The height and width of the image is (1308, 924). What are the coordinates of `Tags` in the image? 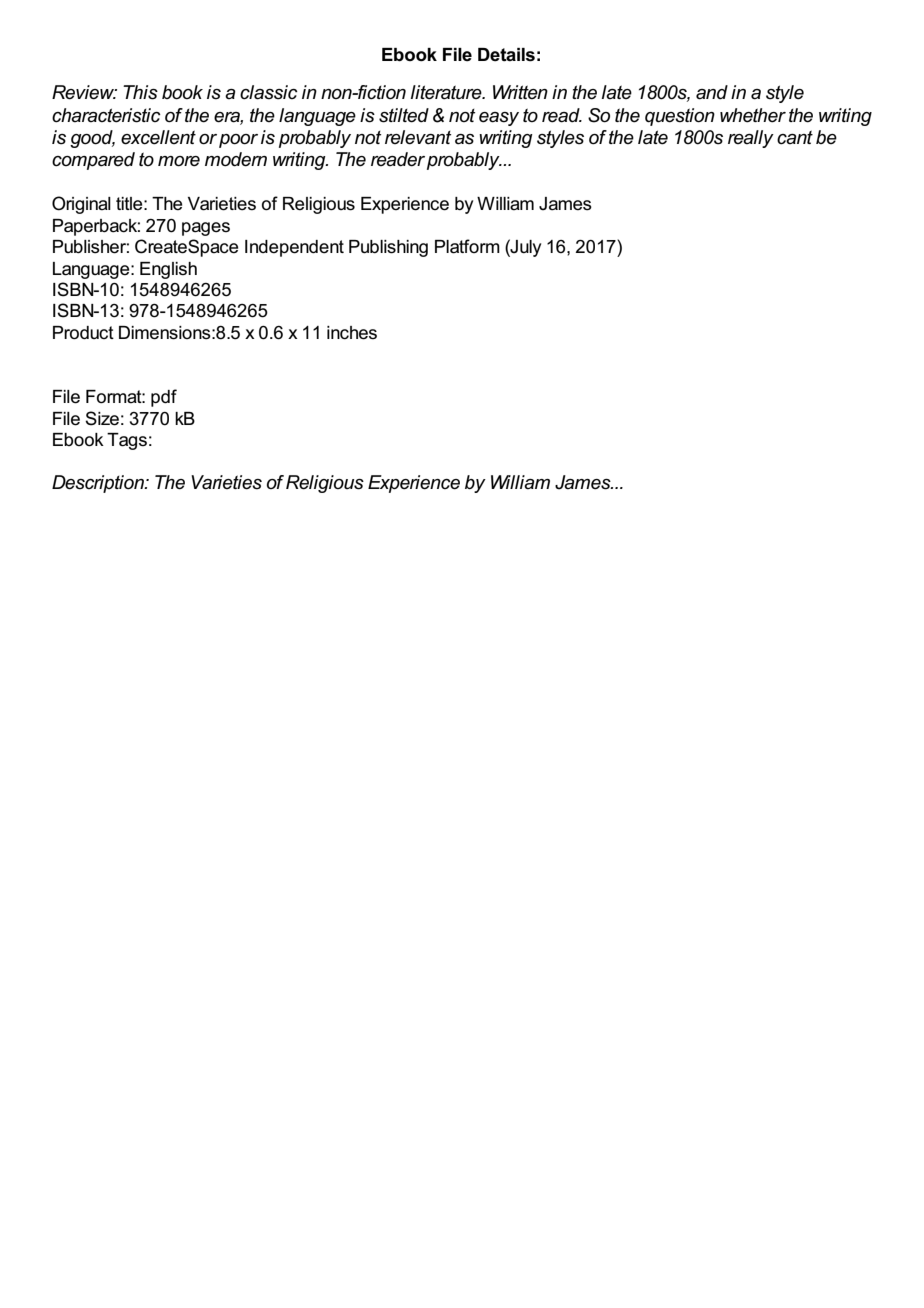 It's located at (127, 441).
